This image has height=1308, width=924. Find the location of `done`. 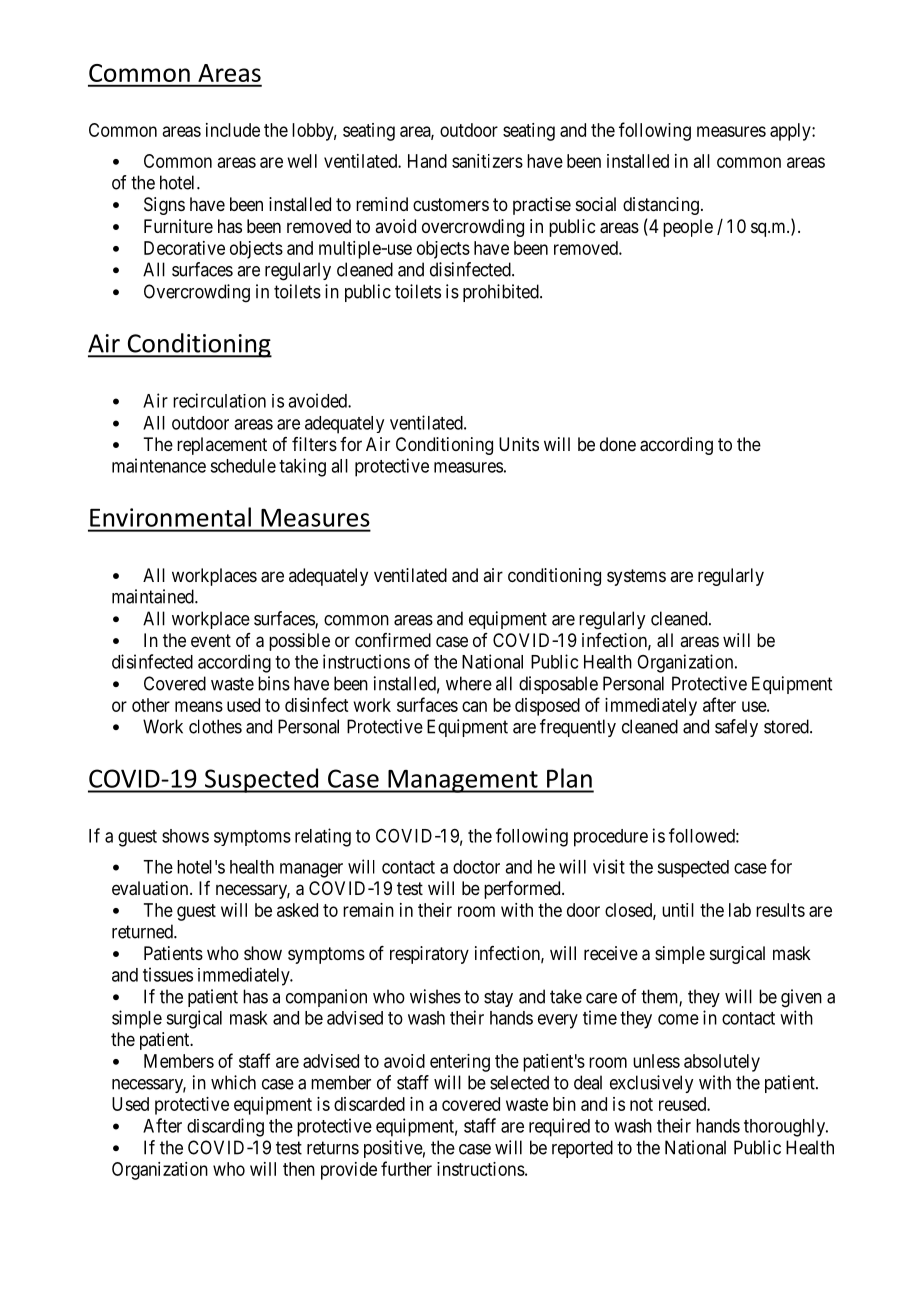

done is located at coordinates (618, 444).
